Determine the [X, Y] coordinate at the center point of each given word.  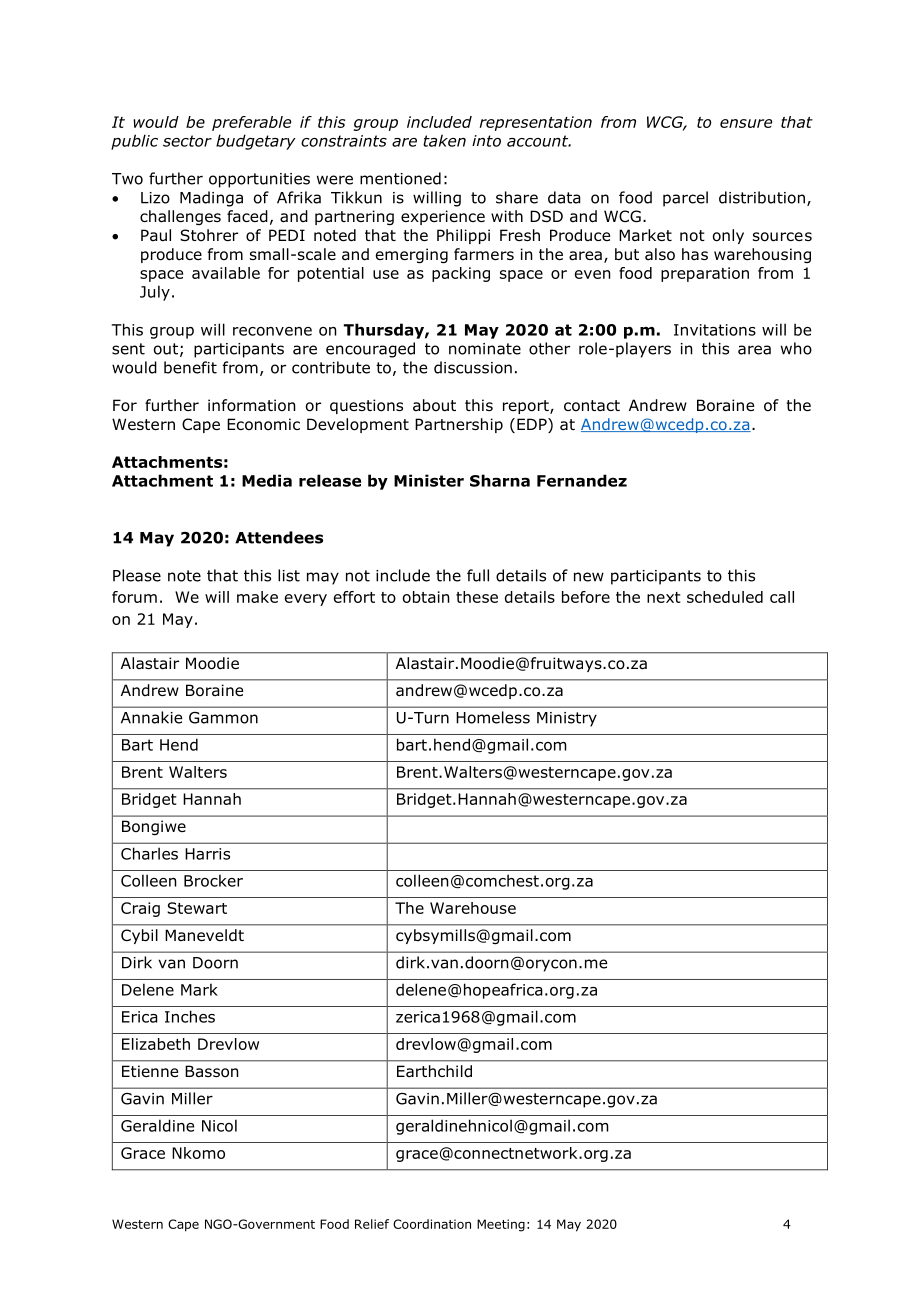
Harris [207, 854]
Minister [429, 480]
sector [187, 141]
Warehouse [473, 908]
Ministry [567, 719]
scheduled [725, 597]
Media [267, 480]
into [486, 141]
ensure [746, 123]
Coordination [432, 1224]
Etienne [150, 1071]
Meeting [501, 1225]
